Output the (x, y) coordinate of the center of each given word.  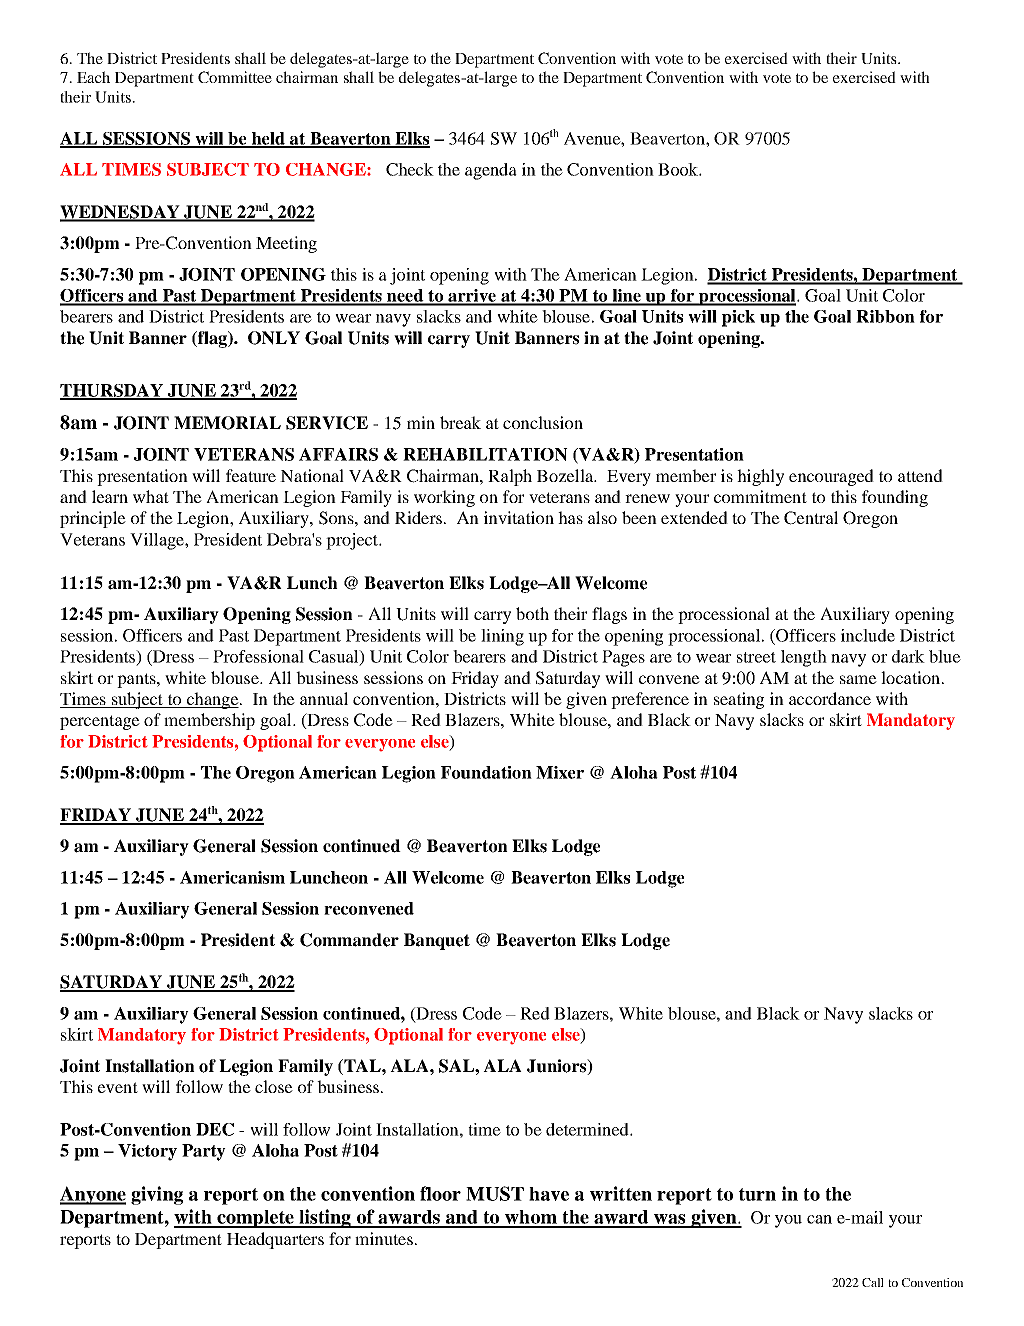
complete (255, 1219)
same (858, 679)
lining (502, 637)
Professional (258, 656)
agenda (491, 171)
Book (679, 169)
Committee (235, 77)
